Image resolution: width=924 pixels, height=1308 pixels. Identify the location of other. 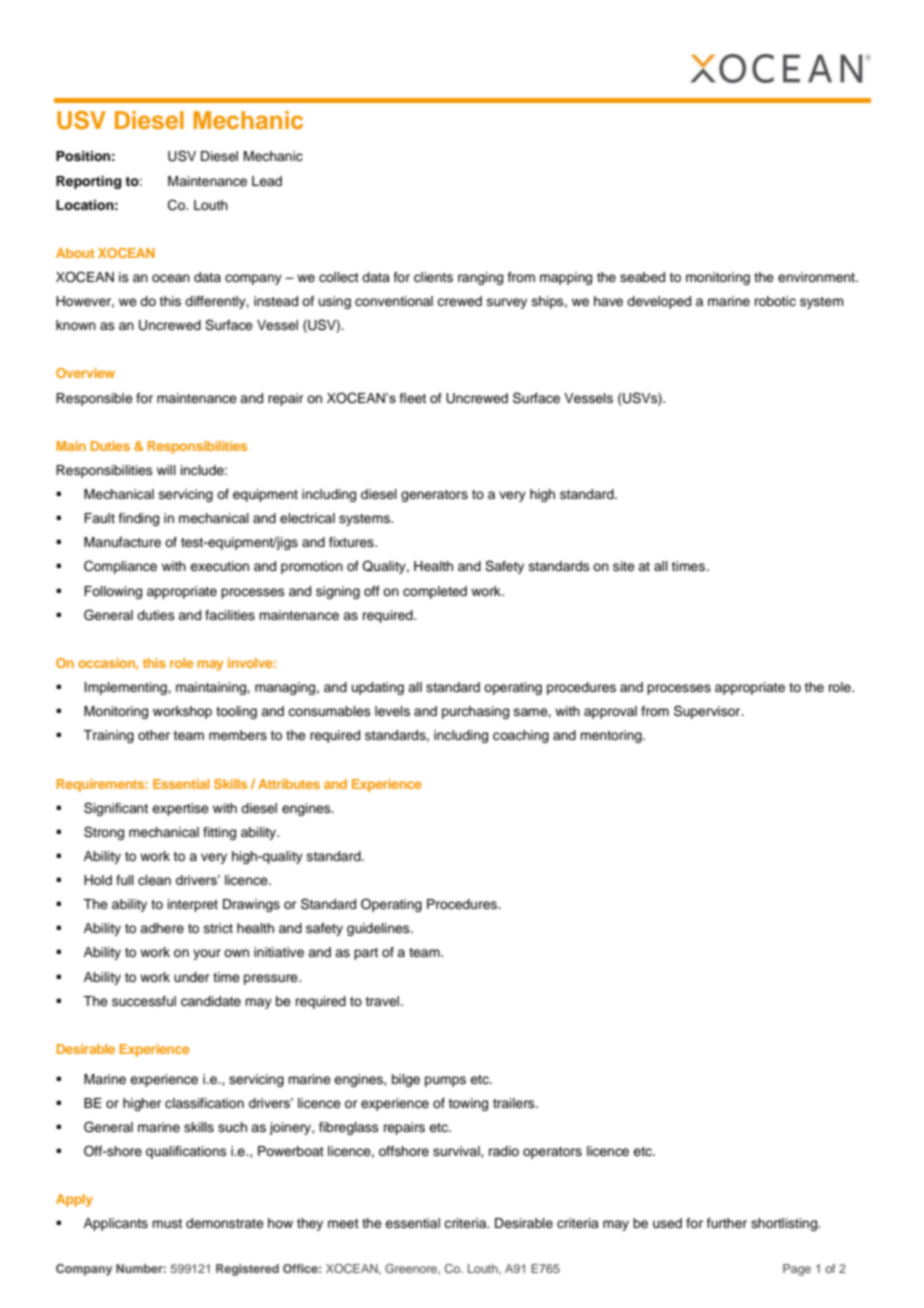
(154, 735).
